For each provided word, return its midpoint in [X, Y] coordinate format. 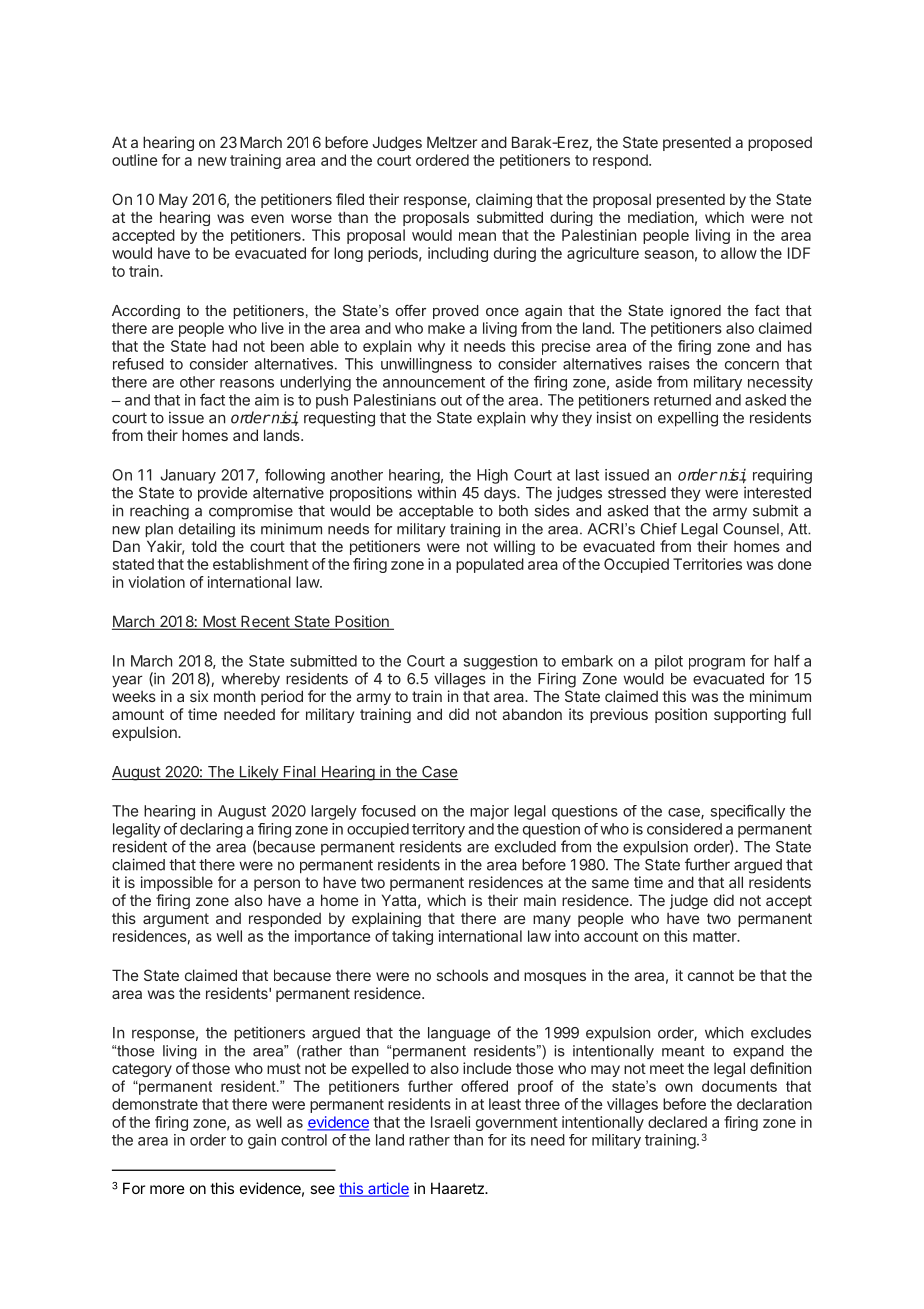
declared [677, 1122]
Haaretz [458, 1188]
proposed [780, 144]
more [167, 1189]
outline [135, 160]
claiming [504, 200]
